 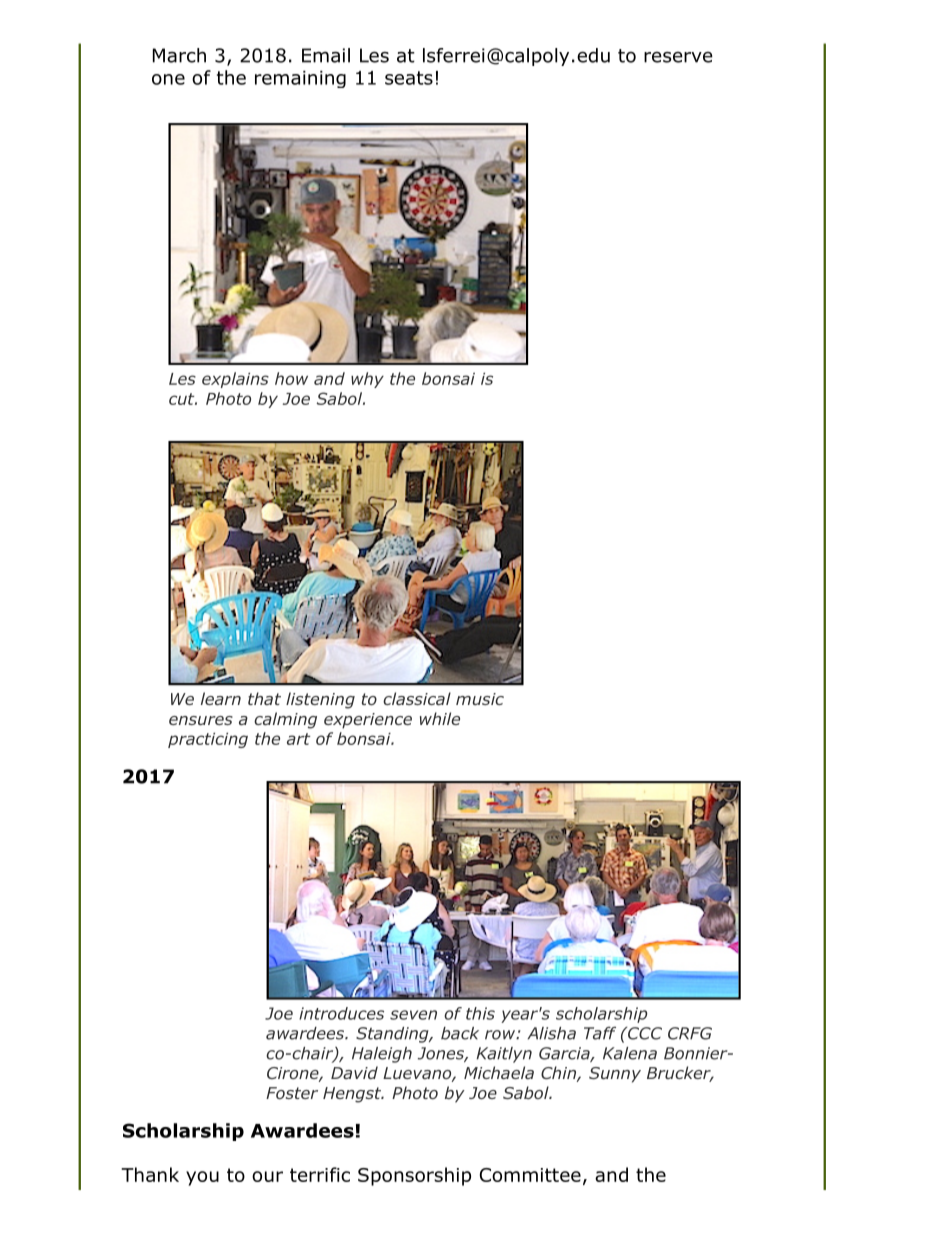 I want to click on Sponsorship, so click(x=414, y=1176).
